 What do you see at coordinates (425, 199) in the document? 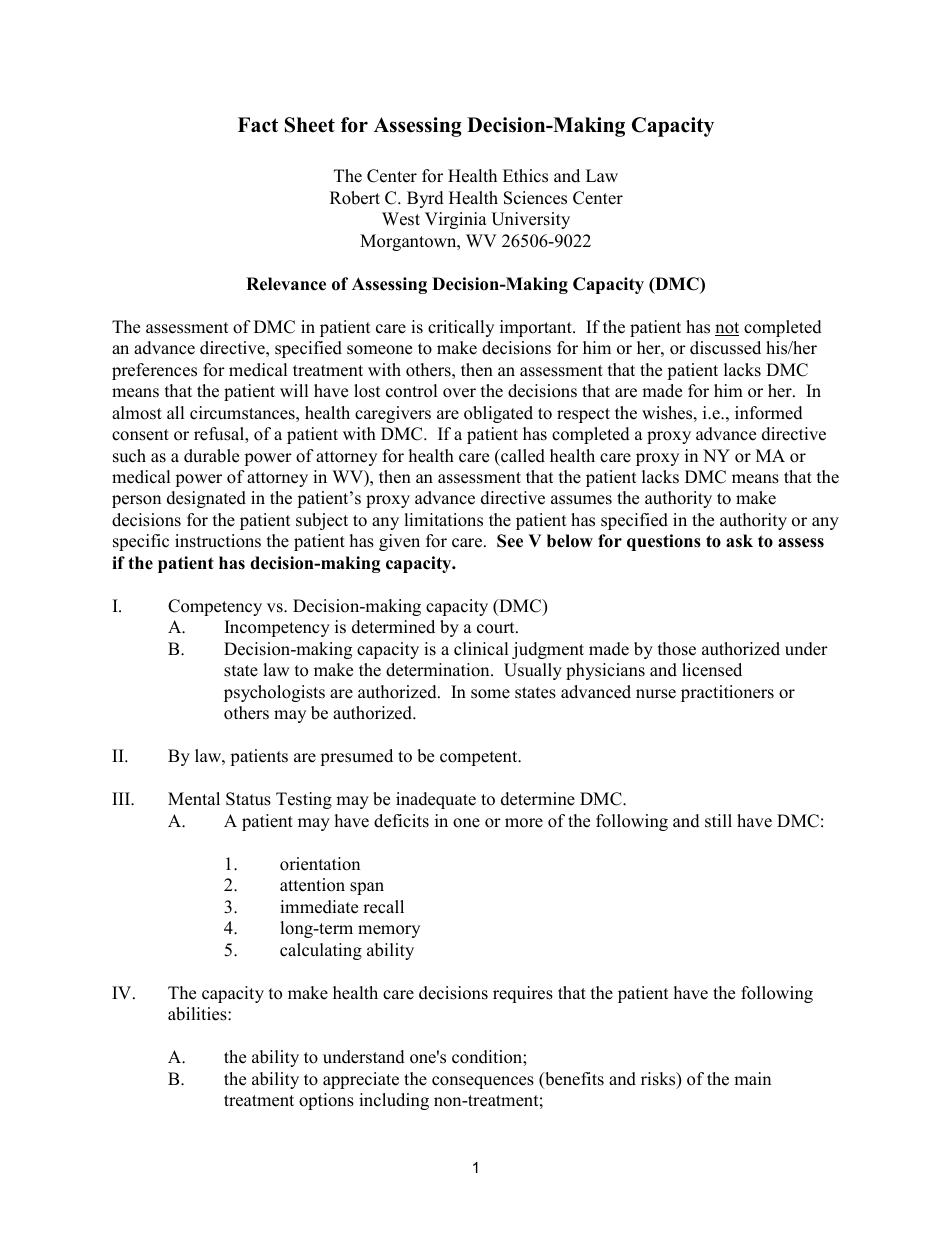
I see `Byrd` at bounding box center [425, 199].
